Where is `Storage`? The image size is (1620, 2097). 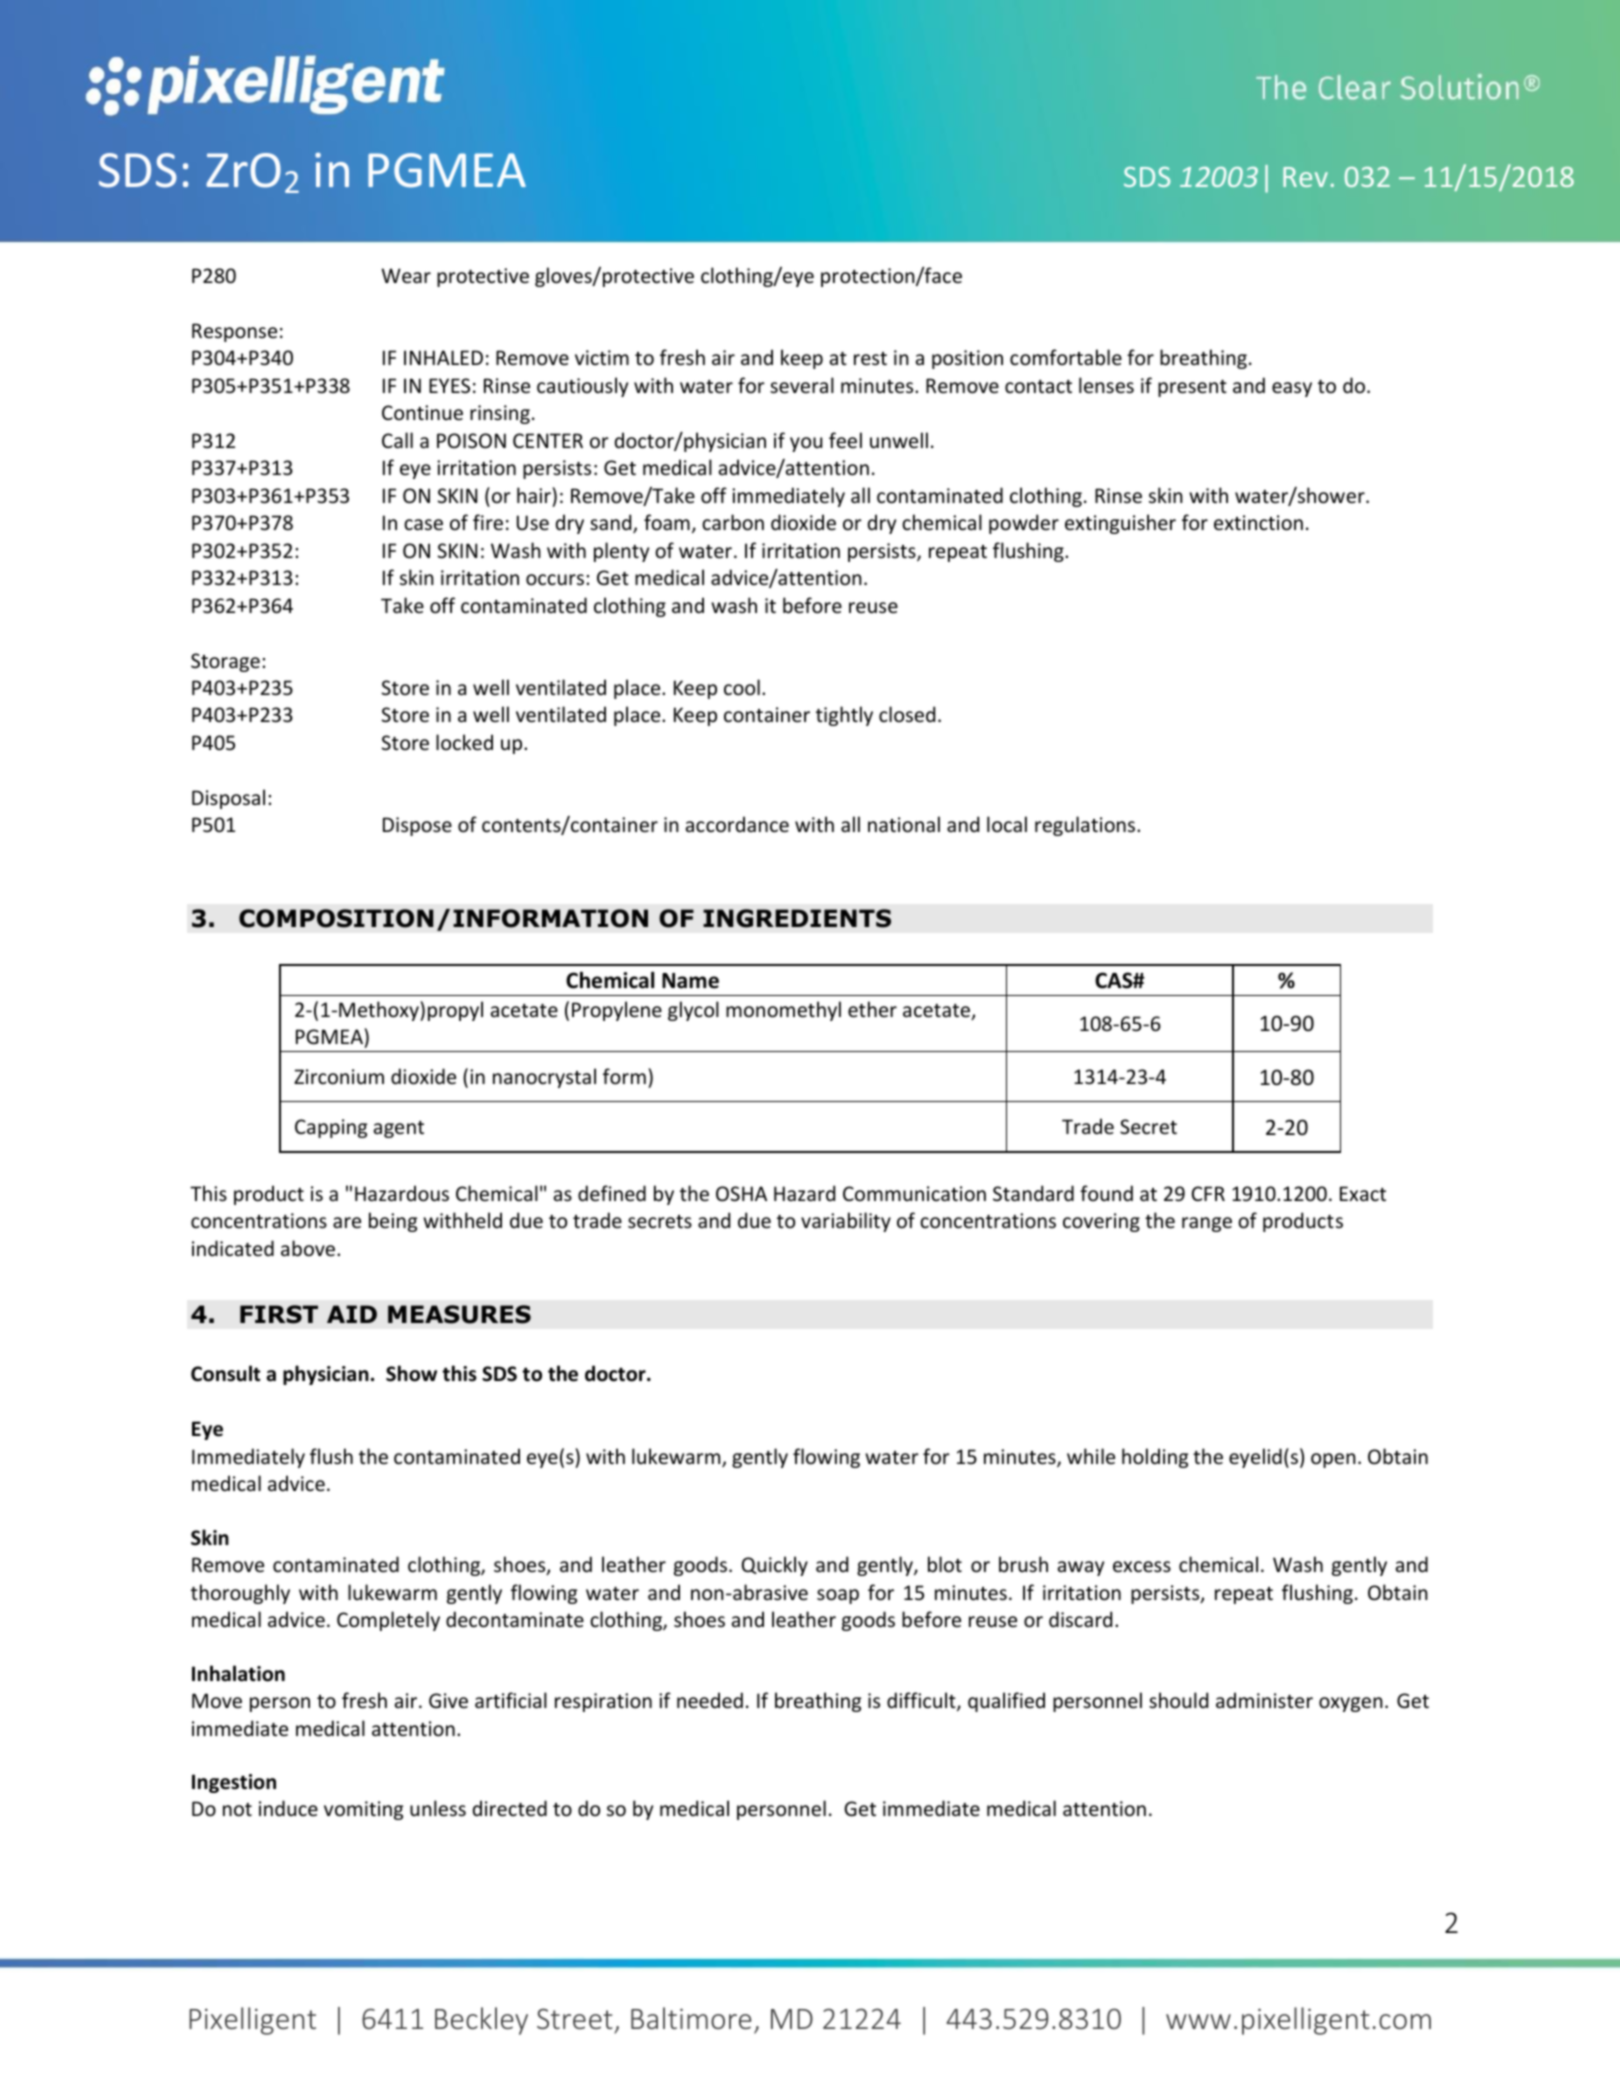
Storage is located at coordinates (225, 662).
